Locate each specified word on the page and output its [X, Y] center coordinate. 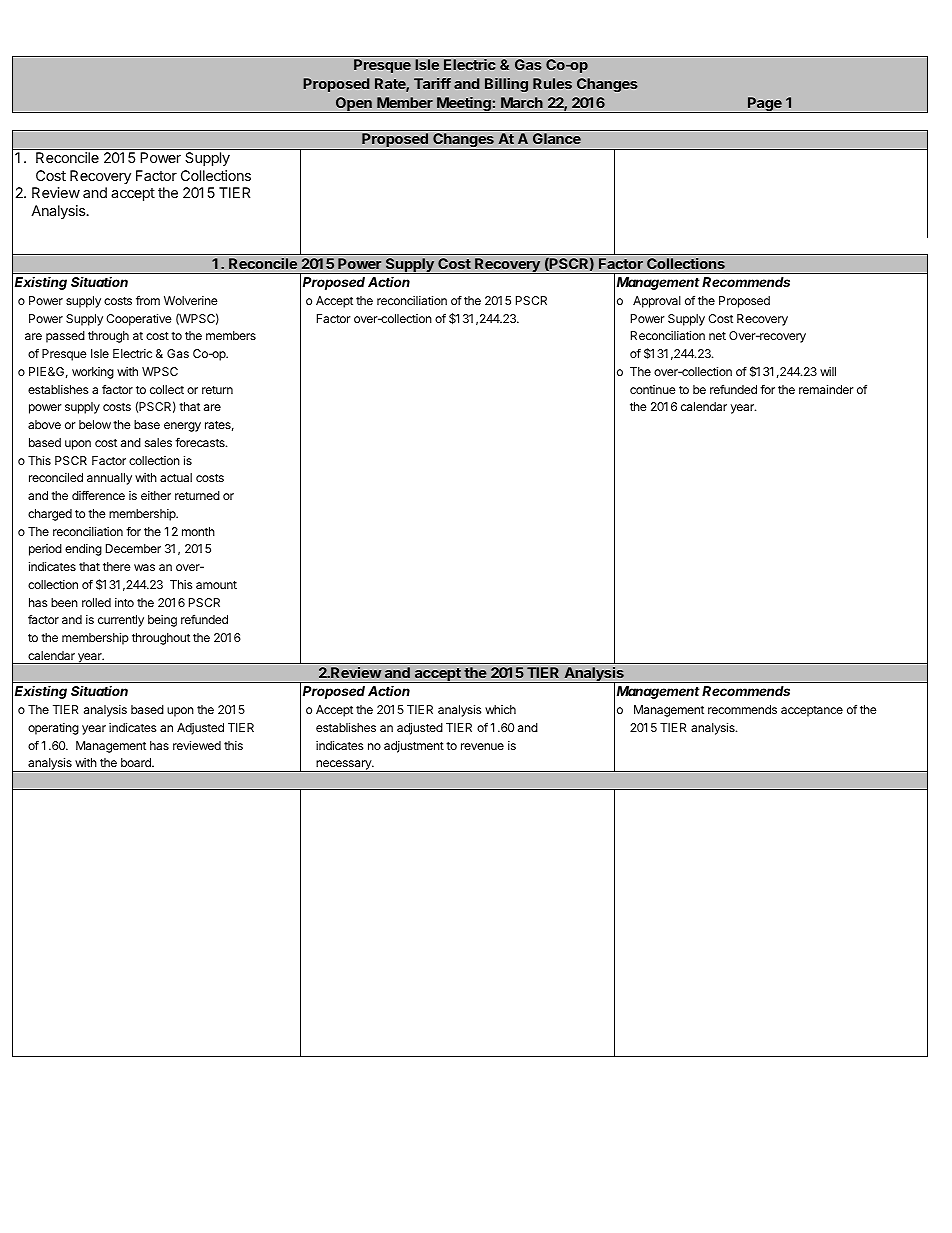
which [500, 709]
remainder [826, 389]
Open [354, 105]
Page [765, 105]
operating [53, 729]
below [95, 424]
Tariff [432, 83]
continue [653, 389]
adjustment [414, 747]
